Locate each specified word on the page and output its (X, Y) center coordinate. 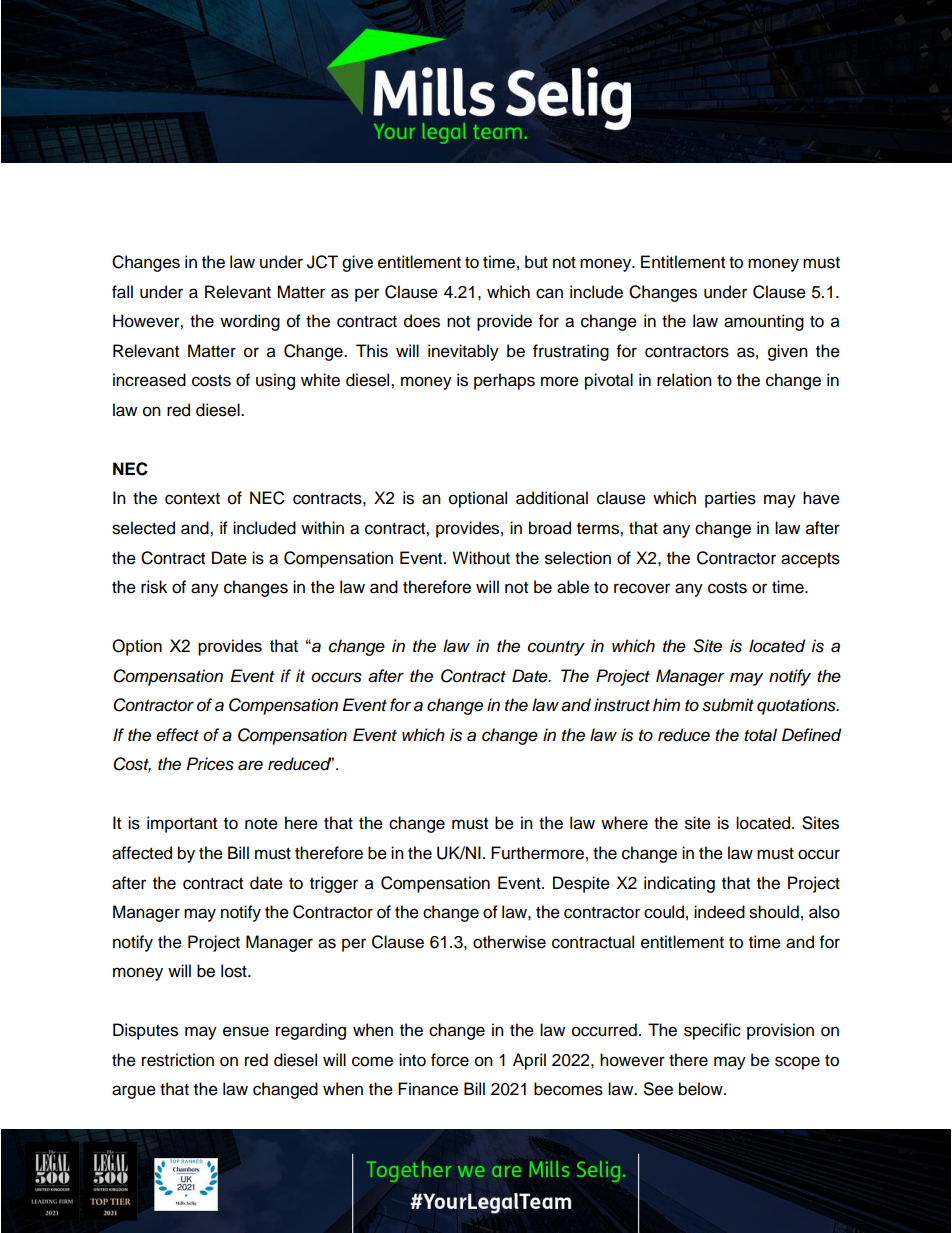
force (450, 1060)
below (702, 1089)
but (536, 262)
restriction (178, 1060)
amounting (764, 322)
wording (250, 322)
